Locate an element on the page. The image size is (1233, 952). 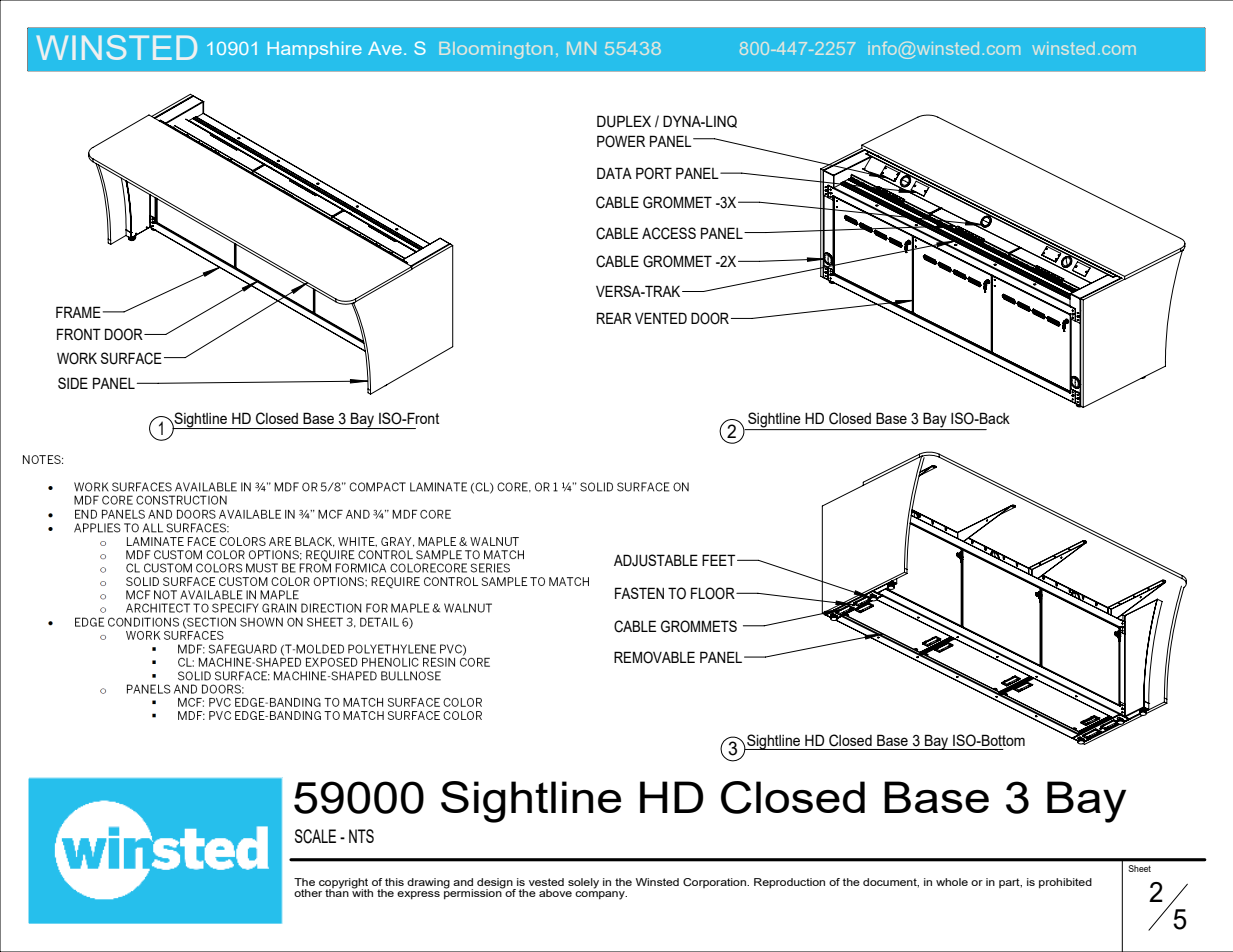
REMOVABLE is located at coordinates (654, 657).
